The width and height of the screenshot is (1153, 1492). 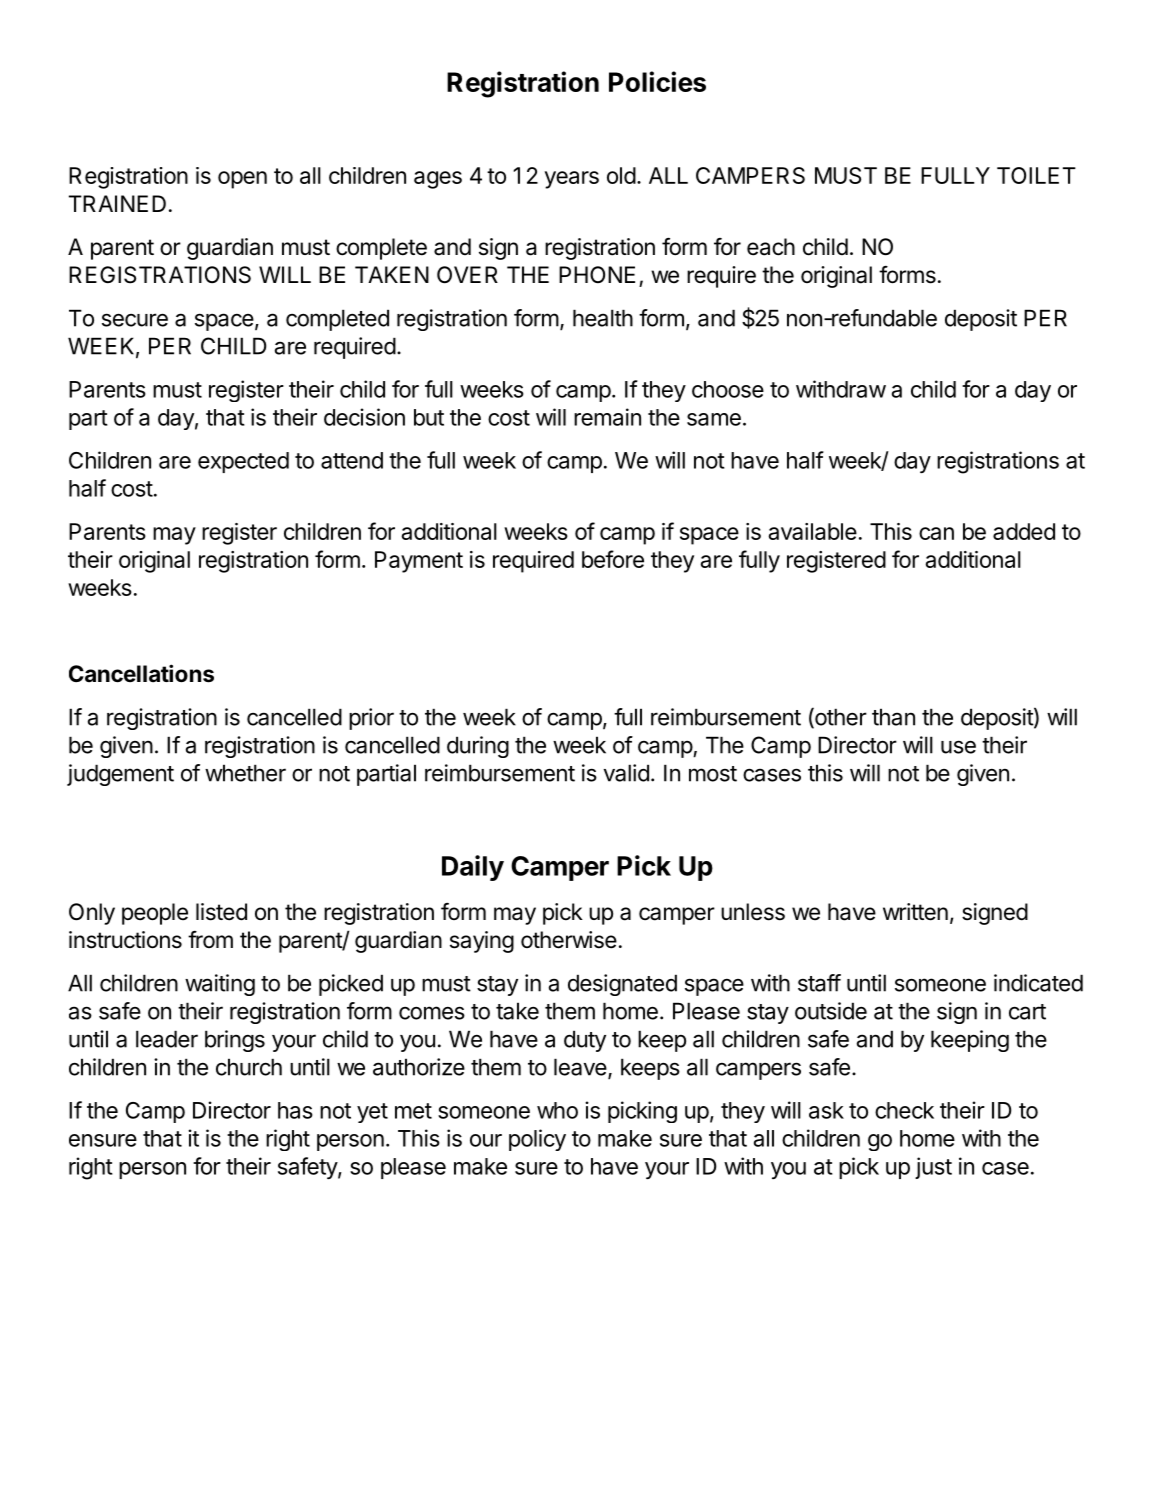 I want to click on secure, so click(x=135, y=320).
